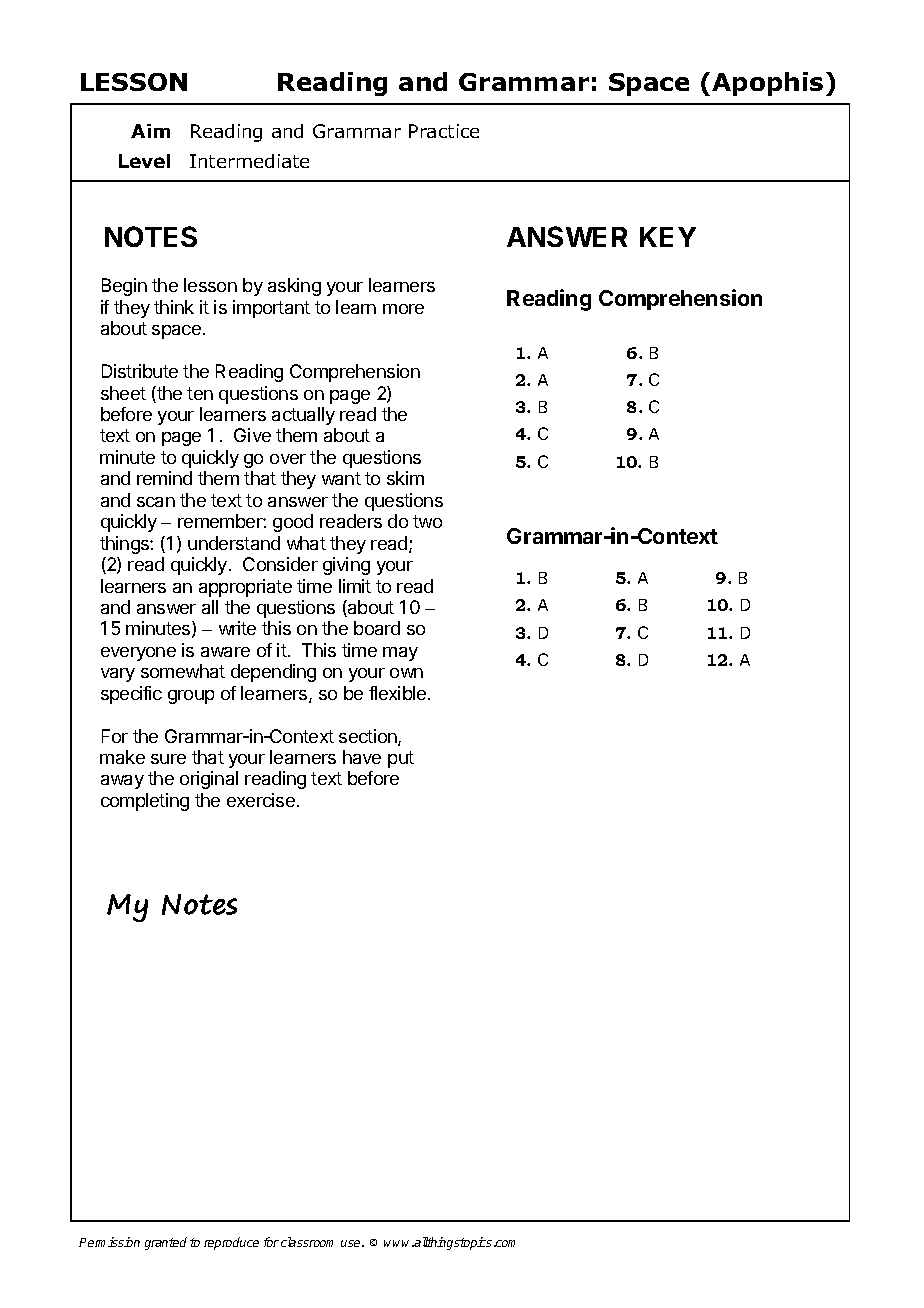  Describe the element at coordinates (767, 84) in the image. I see `Apophis` at that location.
